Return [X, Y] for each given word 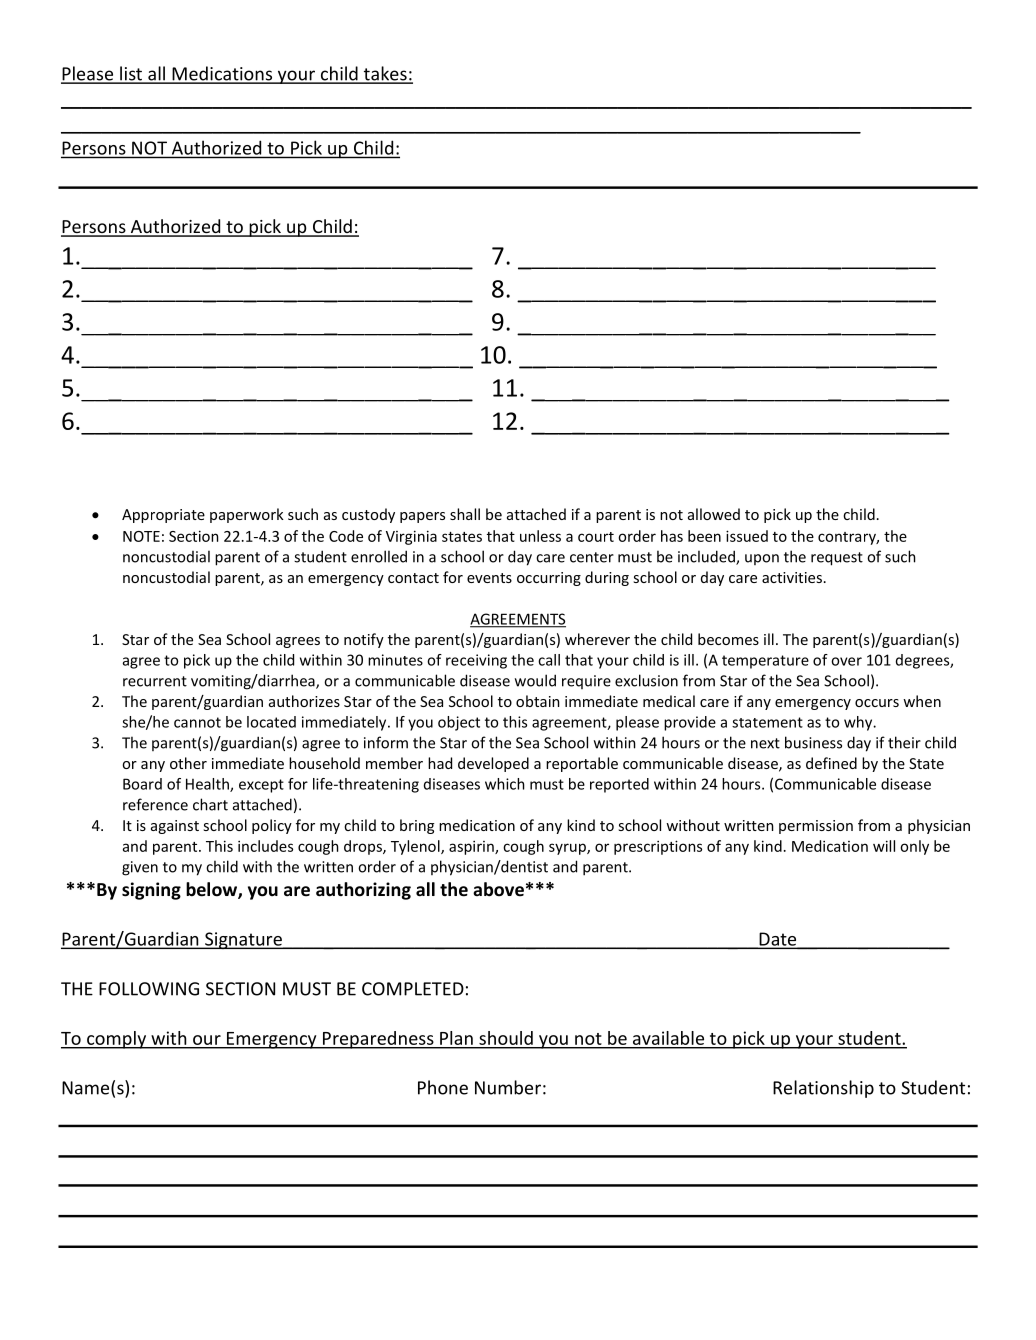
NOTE [141, 536]
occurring [549, 579]
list [131, 74]
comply [116, 1040]
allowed [714, 514]
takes [385, 74]
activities [792, 577]
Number [508, 1087]
